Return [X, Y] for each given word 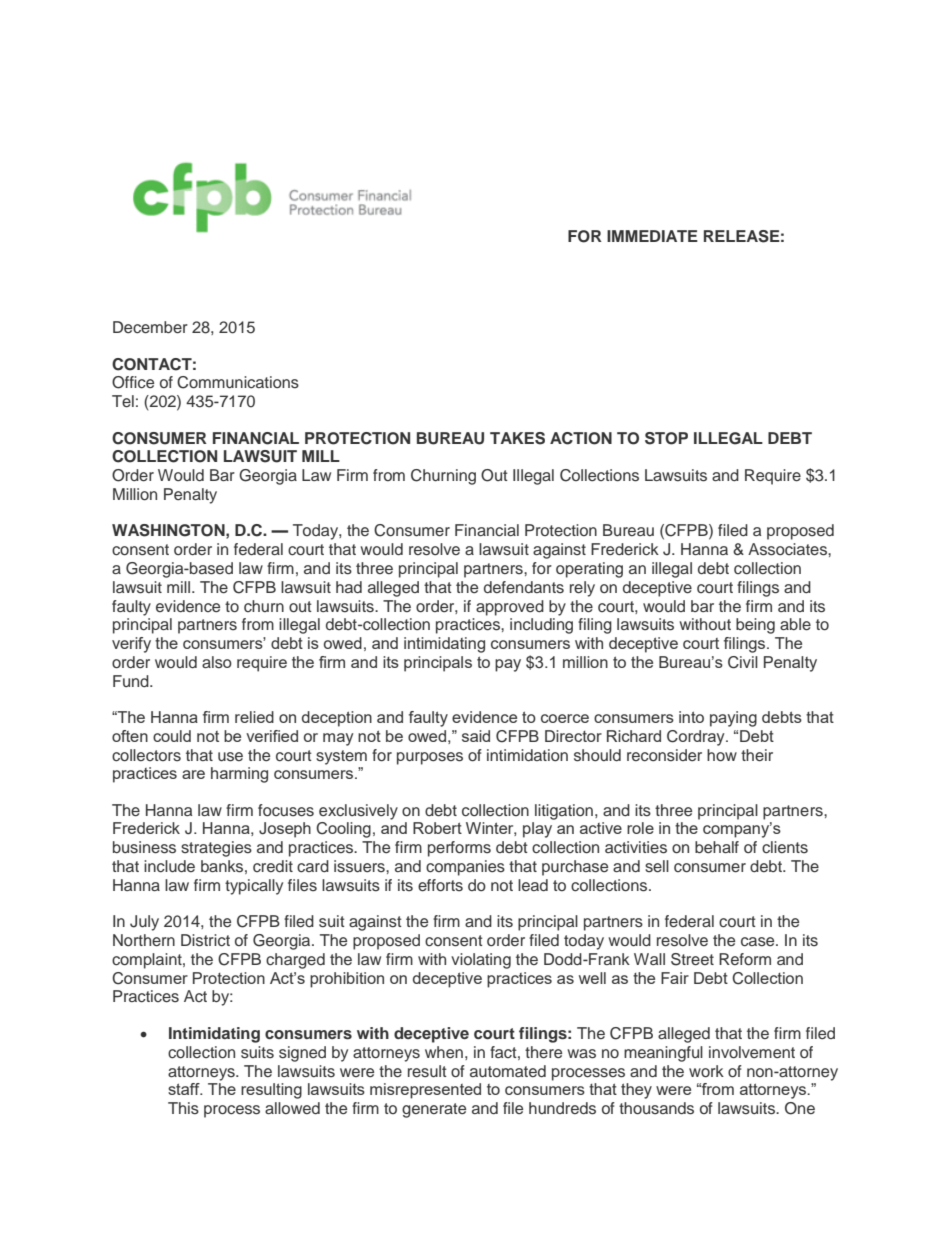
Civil [743, 662]
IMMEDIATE [652, 236]
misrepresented [425, 1091]
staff [185, 1089]
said [476, 736]
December [150, 327]
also [217, 662]
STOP [666, 438]
